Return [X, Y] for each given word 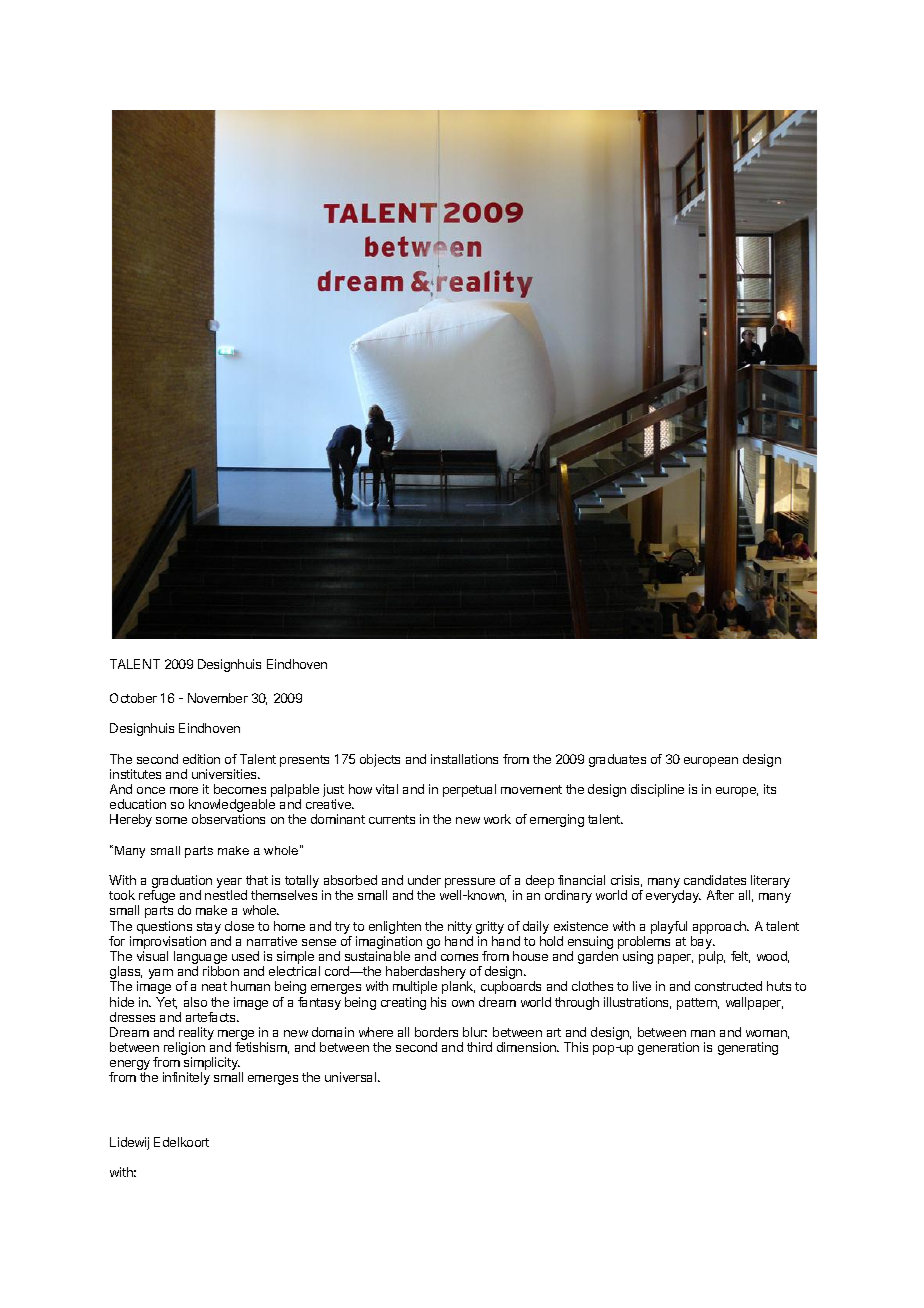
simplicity [212, 1065]
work [497, 819]
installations [464, 759]
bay [702, 942]
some [171, 820]
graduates [617, 760]
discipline [657, 790]
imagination [389, 944]
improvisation [168, 942]
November [218, 698]
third [479, 1047]
